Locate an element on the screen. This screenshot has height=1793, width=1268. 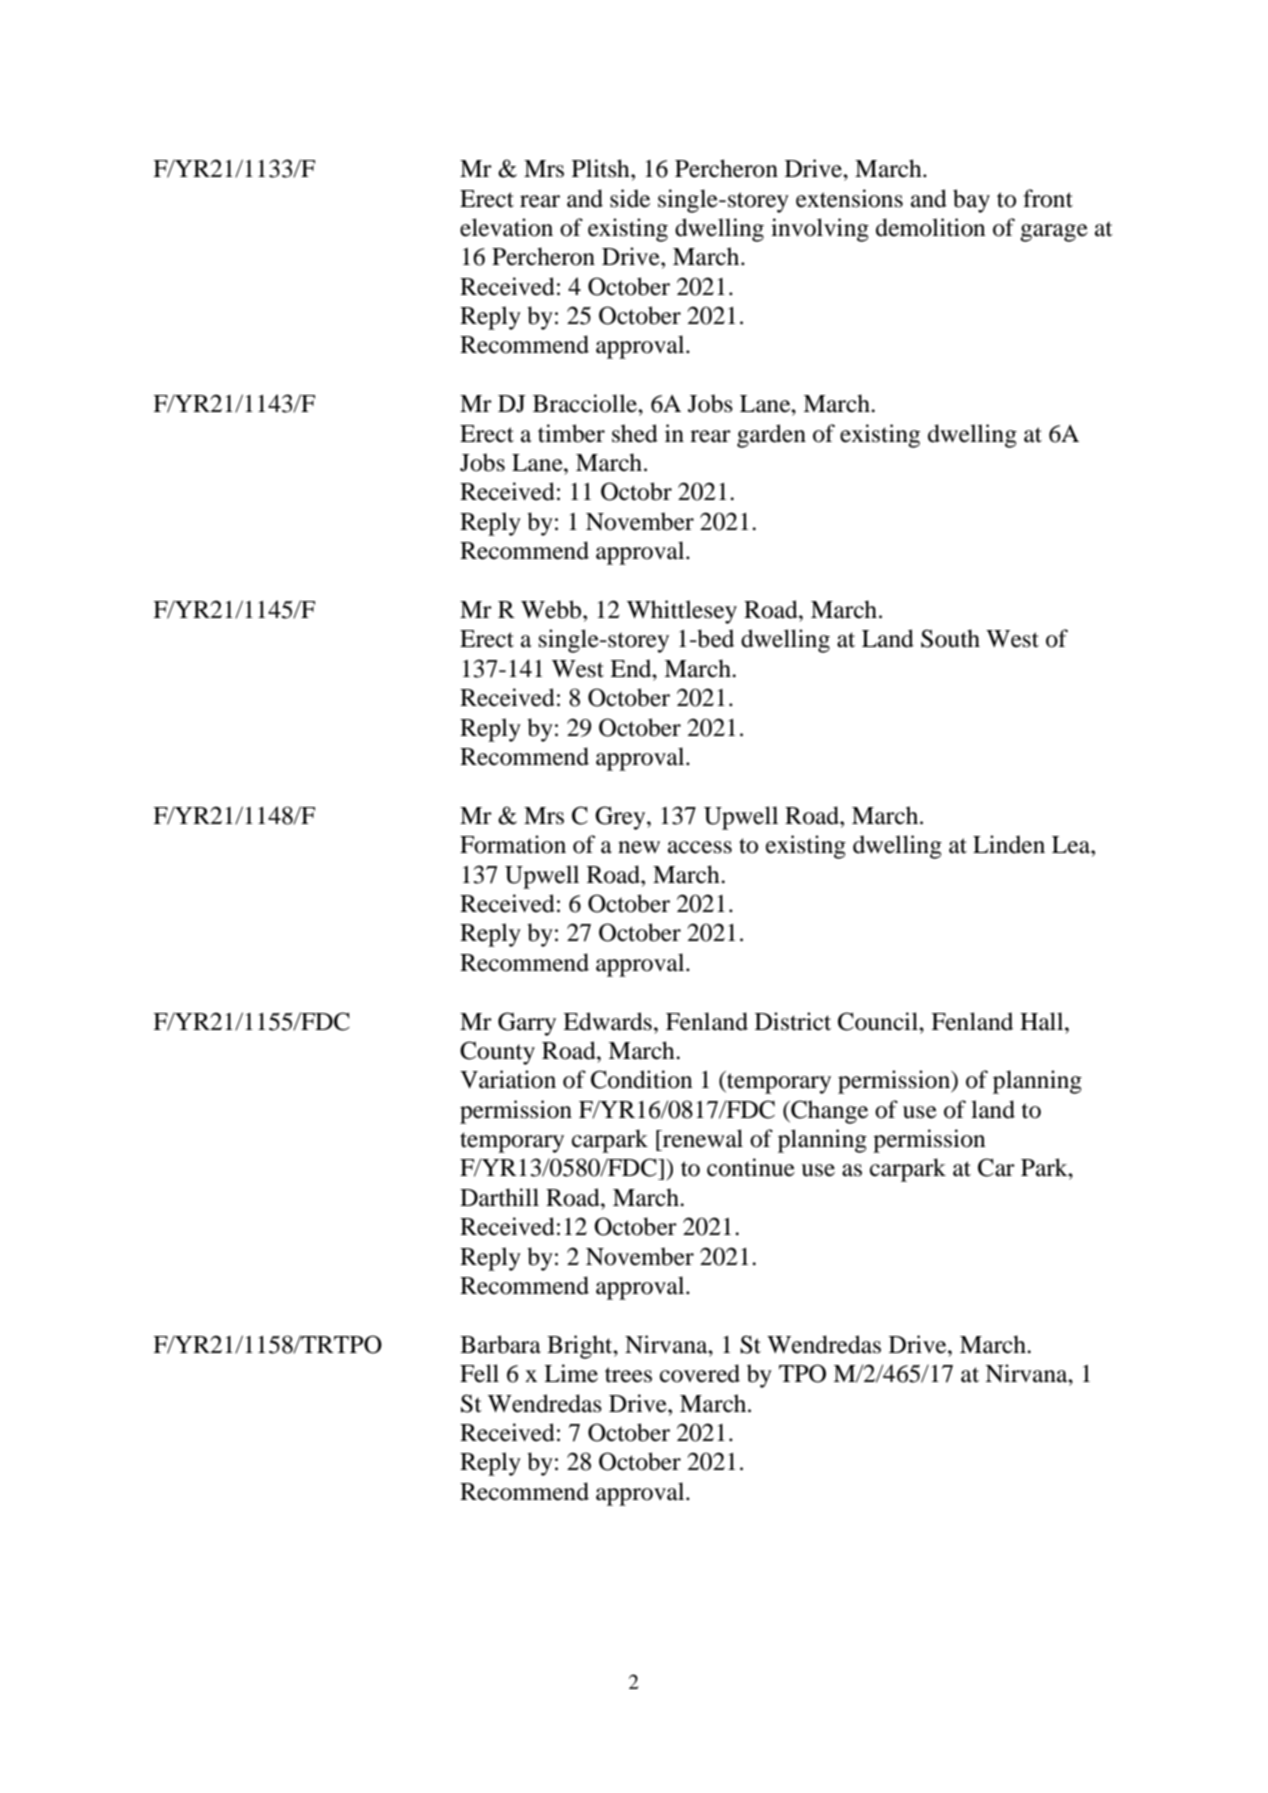
Lime is located at coordinates (571, 1373).
